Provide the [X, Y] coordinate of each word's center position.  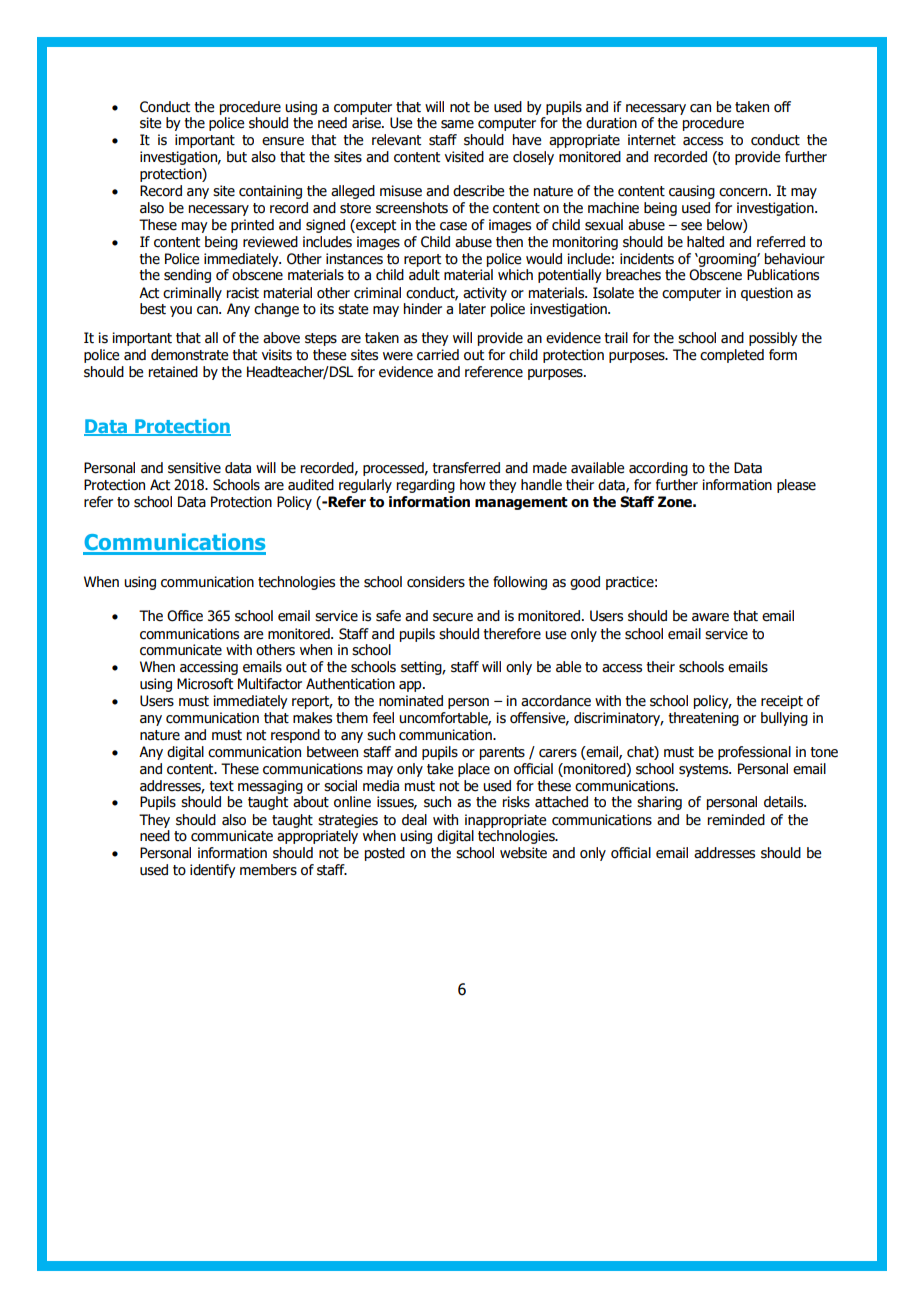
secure [453, 617]
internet [652, 140]
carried [438, 355]
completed [732, 356]
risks [516, 802]
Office [185, 616]
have [527, 140]
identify [213, 871]
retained [173, 372]
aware [710, 617]
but [237, 157]
